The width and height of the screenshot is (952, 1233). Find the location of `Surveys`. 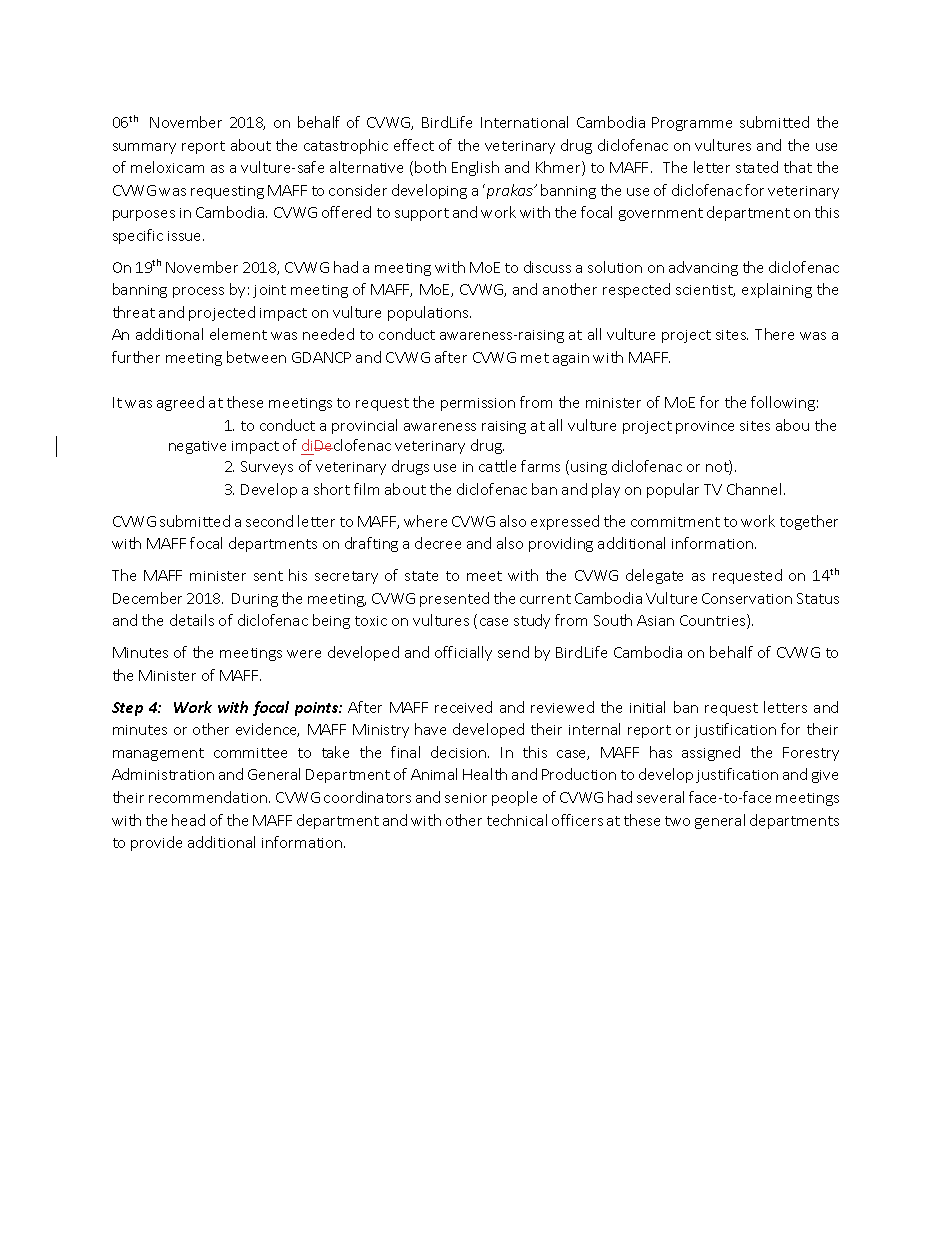

Surveys is located at coordinates (267, 468).
